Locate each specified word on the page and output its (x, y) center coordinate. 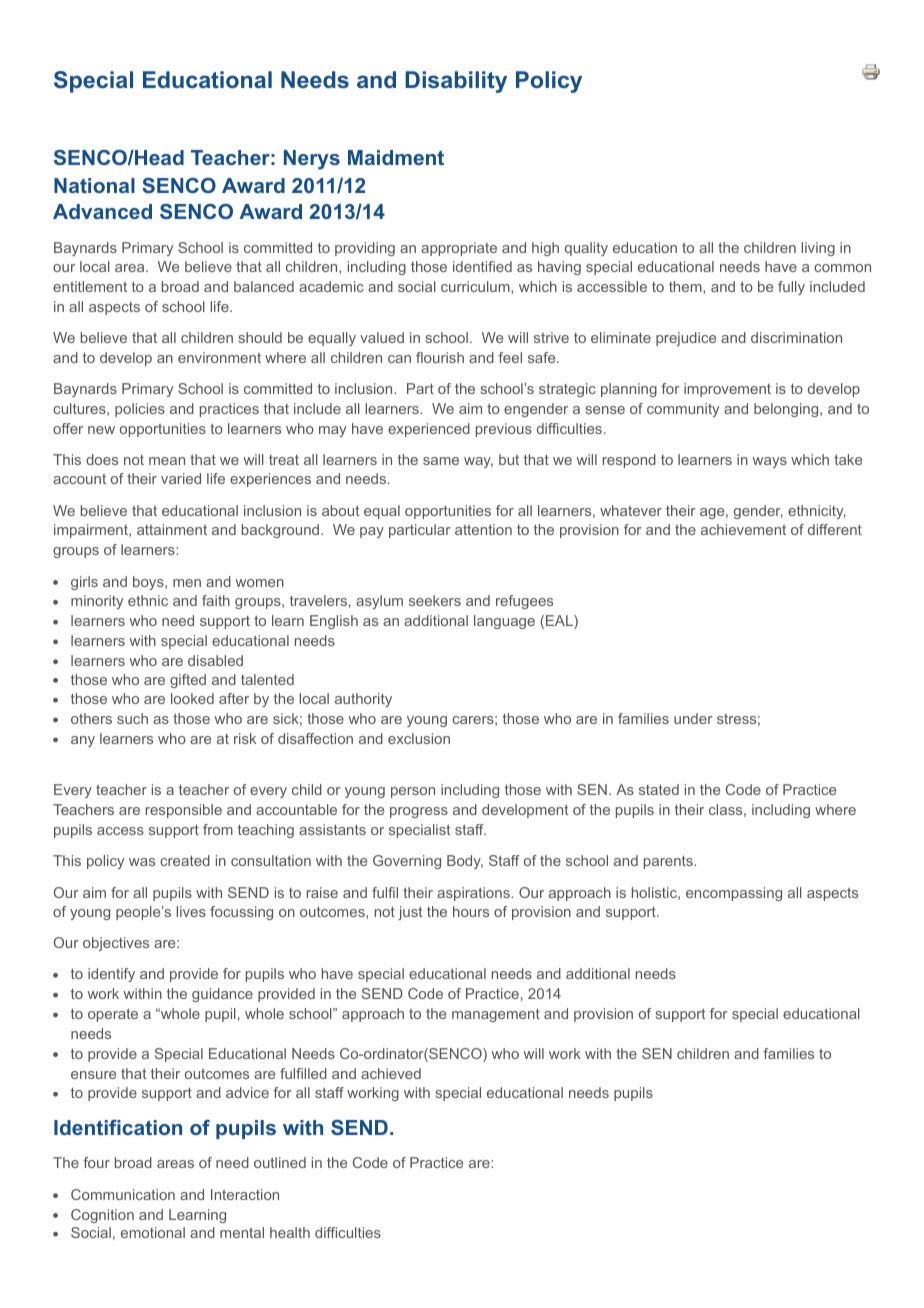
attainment (172, 529)
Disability (456, 82)
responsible (184, 811)
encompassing (734, 894)
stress (736, 719)
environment (219, 357)
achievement (743, 529)
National (94, 185)
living (818, 249)
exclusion (419, 738)
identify (111, 975)
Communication (123, 1194)
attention (483, 529)
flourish (440, 357)
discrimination (796, 337)
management (496, 1015)
